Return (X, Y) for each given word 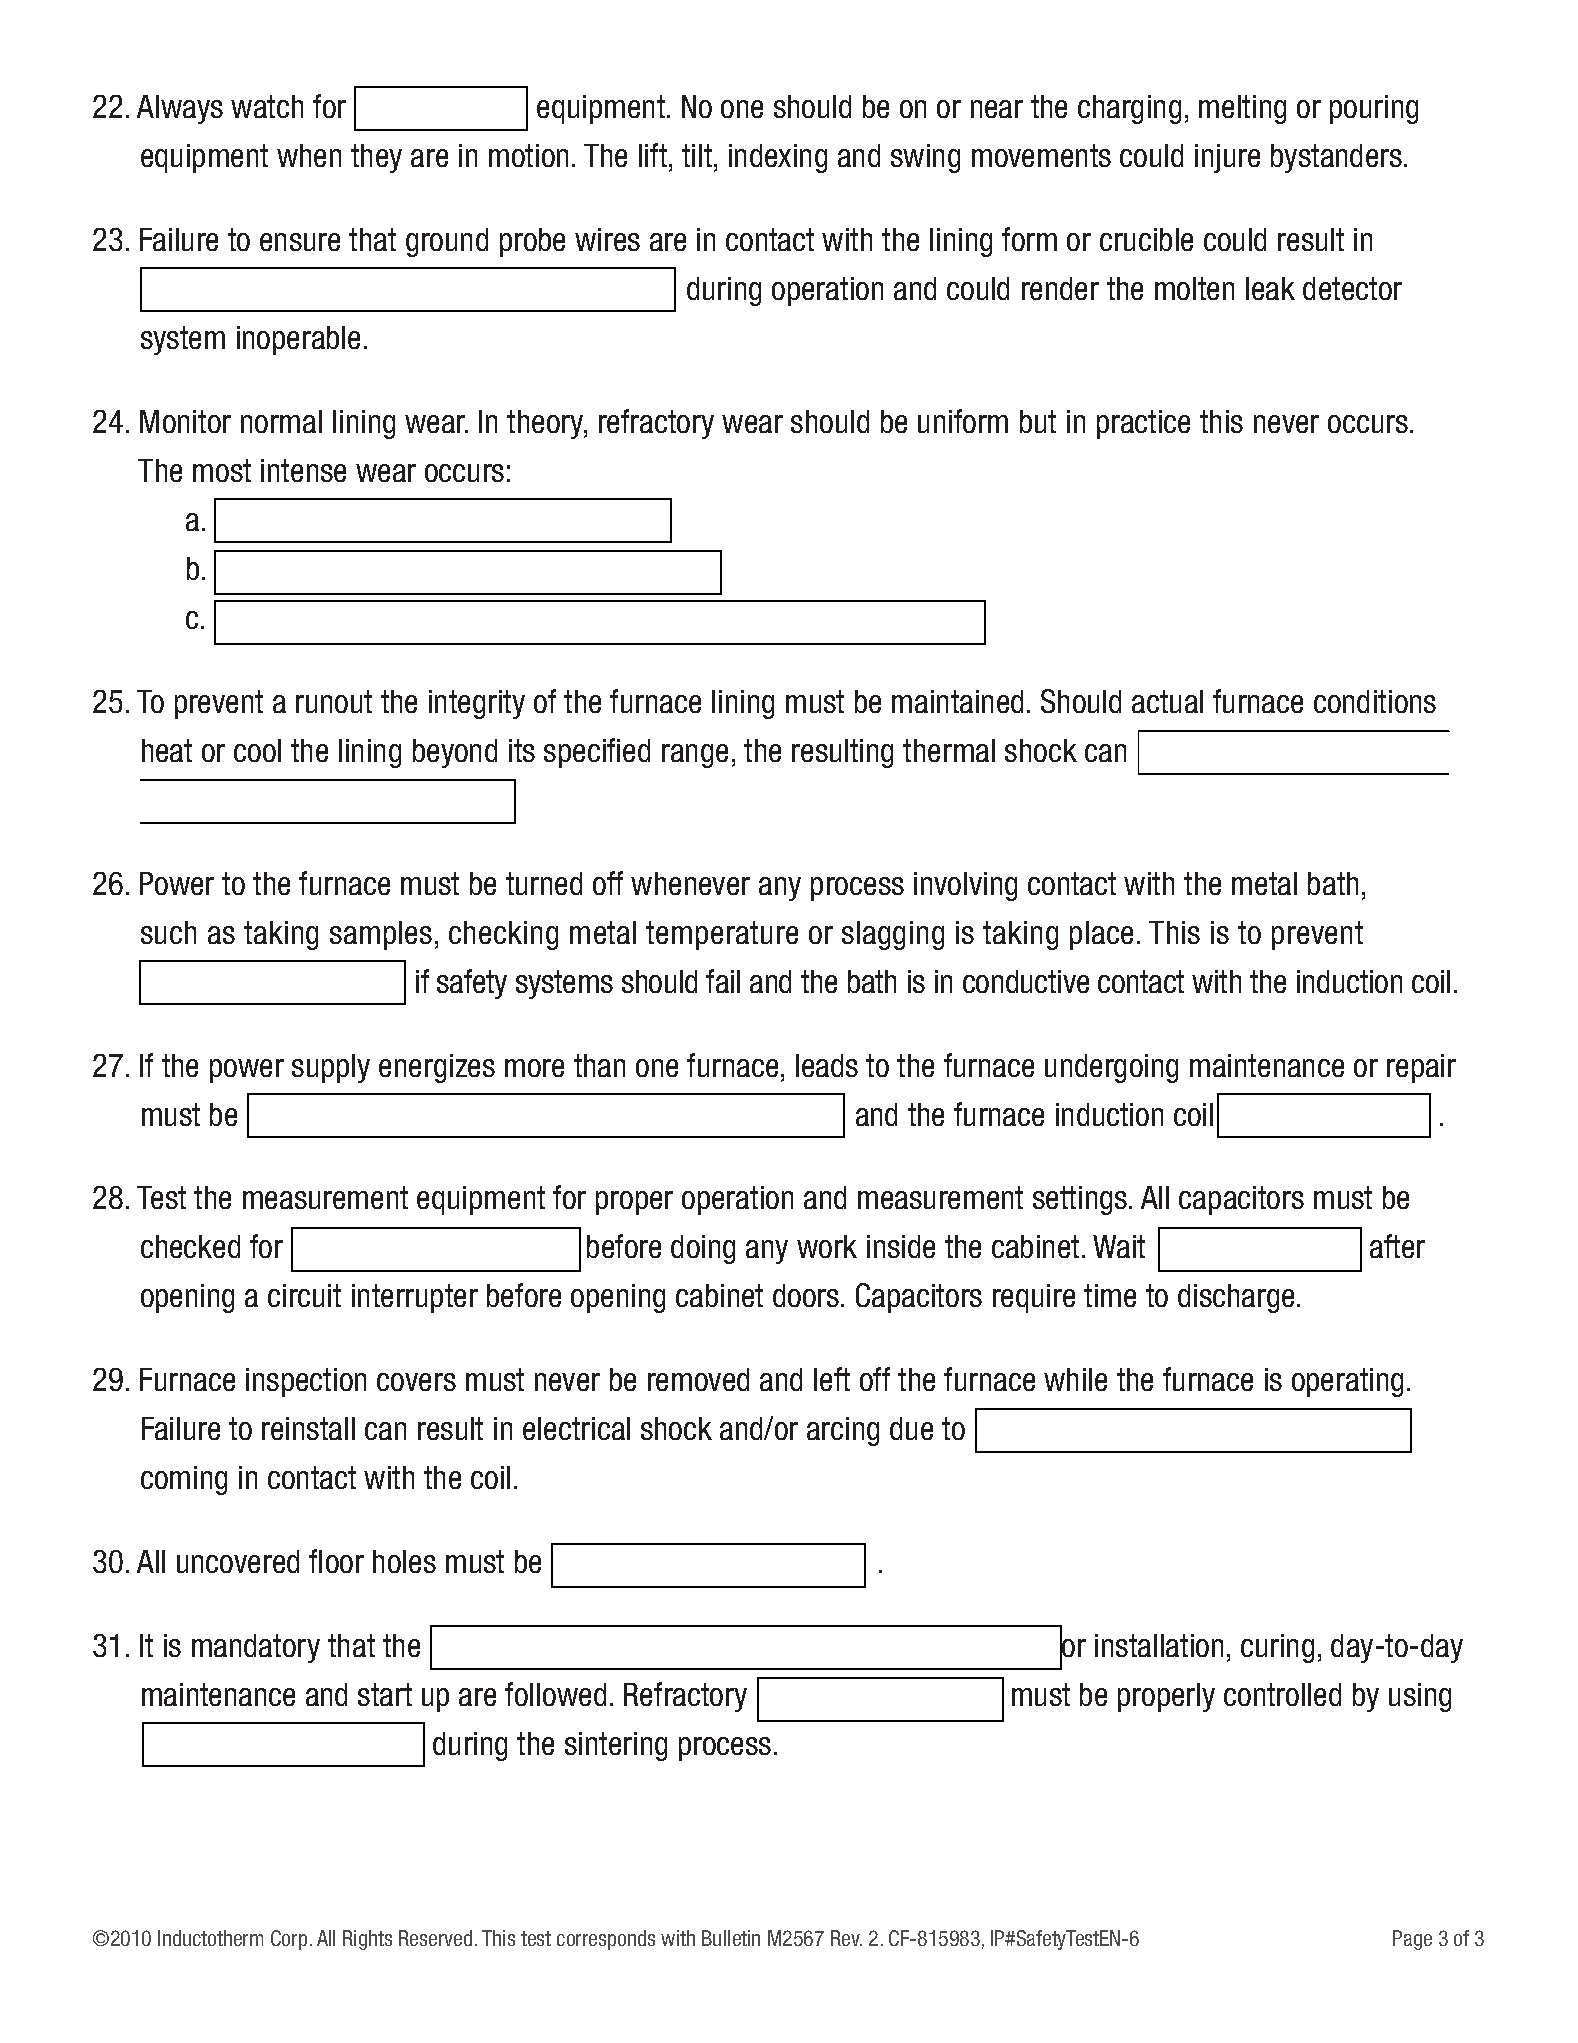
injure (1227, 158)
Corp (289, 1940)
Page (1412, 1940)
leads (827, 1065)
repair (1421, 1068)
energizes (437, 1068)
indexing (778, 158)
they (376, 158)
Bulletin (731, 1938)
